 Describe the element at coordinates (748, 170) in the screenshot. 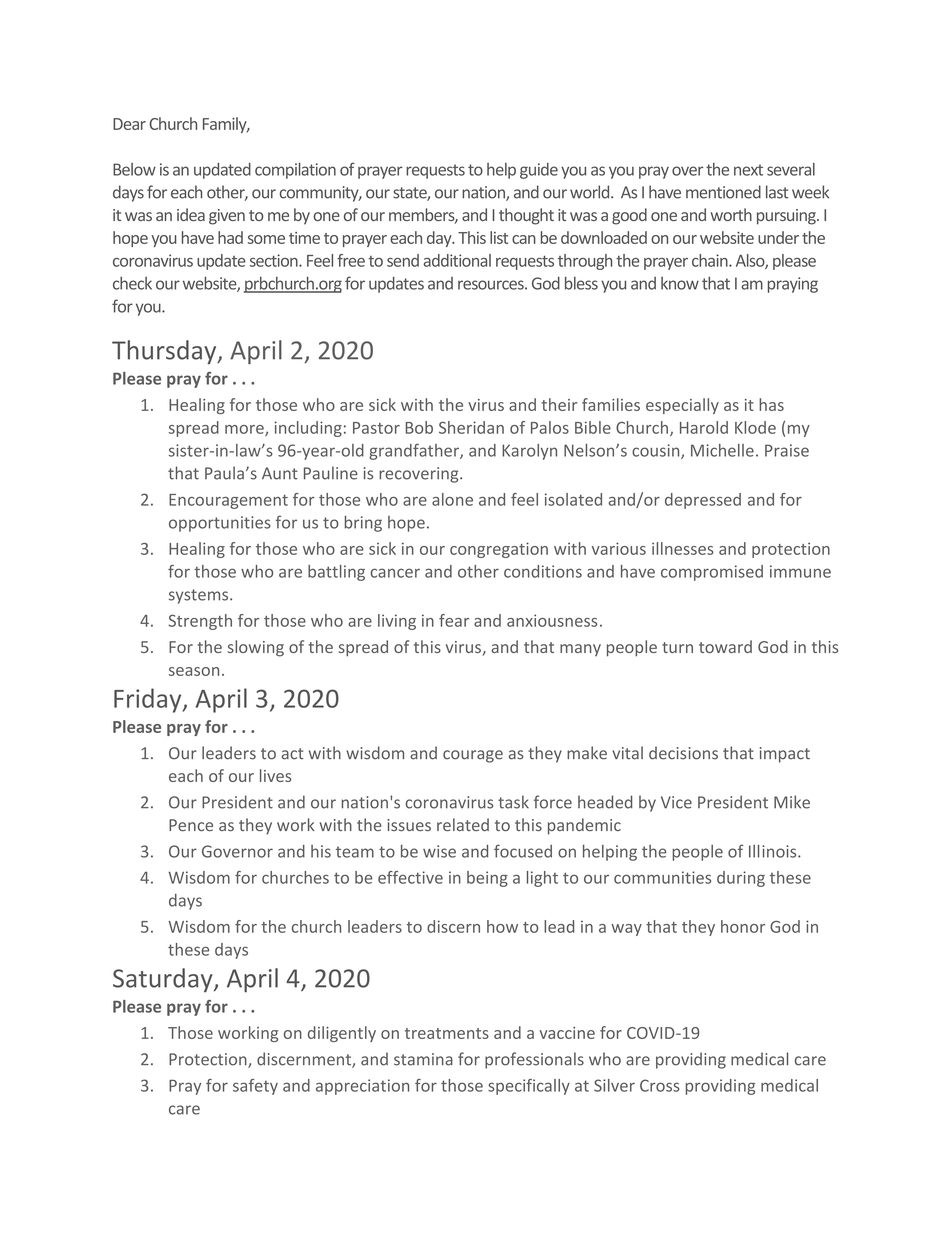

I see `next` at that location.
